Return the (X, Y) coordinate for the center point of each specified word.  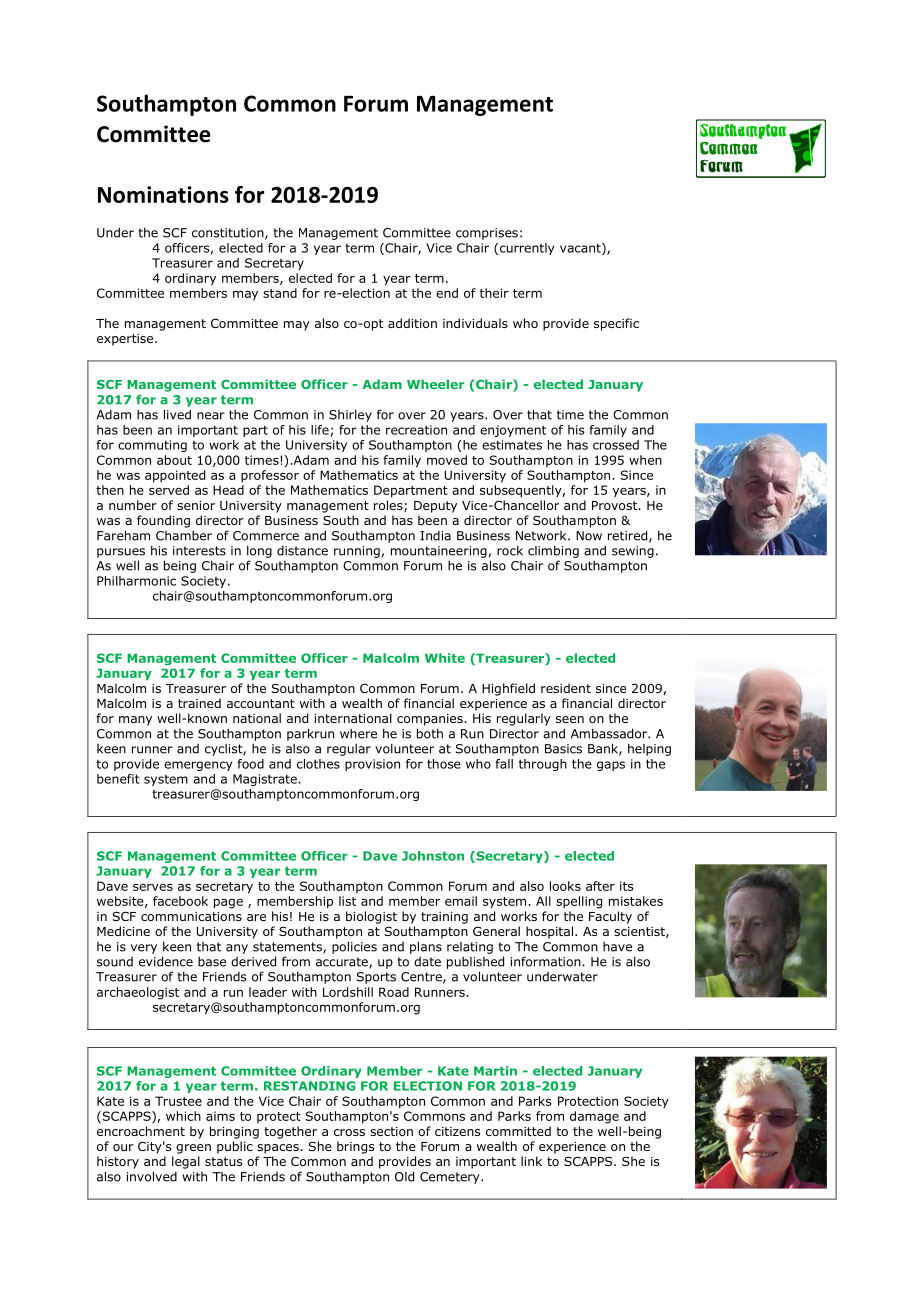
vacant (581, 249)
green (193, 1149)
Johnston (433, 856)
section (391, 1131)
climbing (553, 551)
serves (153, 887)
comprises (487, 234)
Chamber (184, 536)
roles (389, 506)
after (600, 886)
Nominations (163, 194)
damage (594, 1117)
